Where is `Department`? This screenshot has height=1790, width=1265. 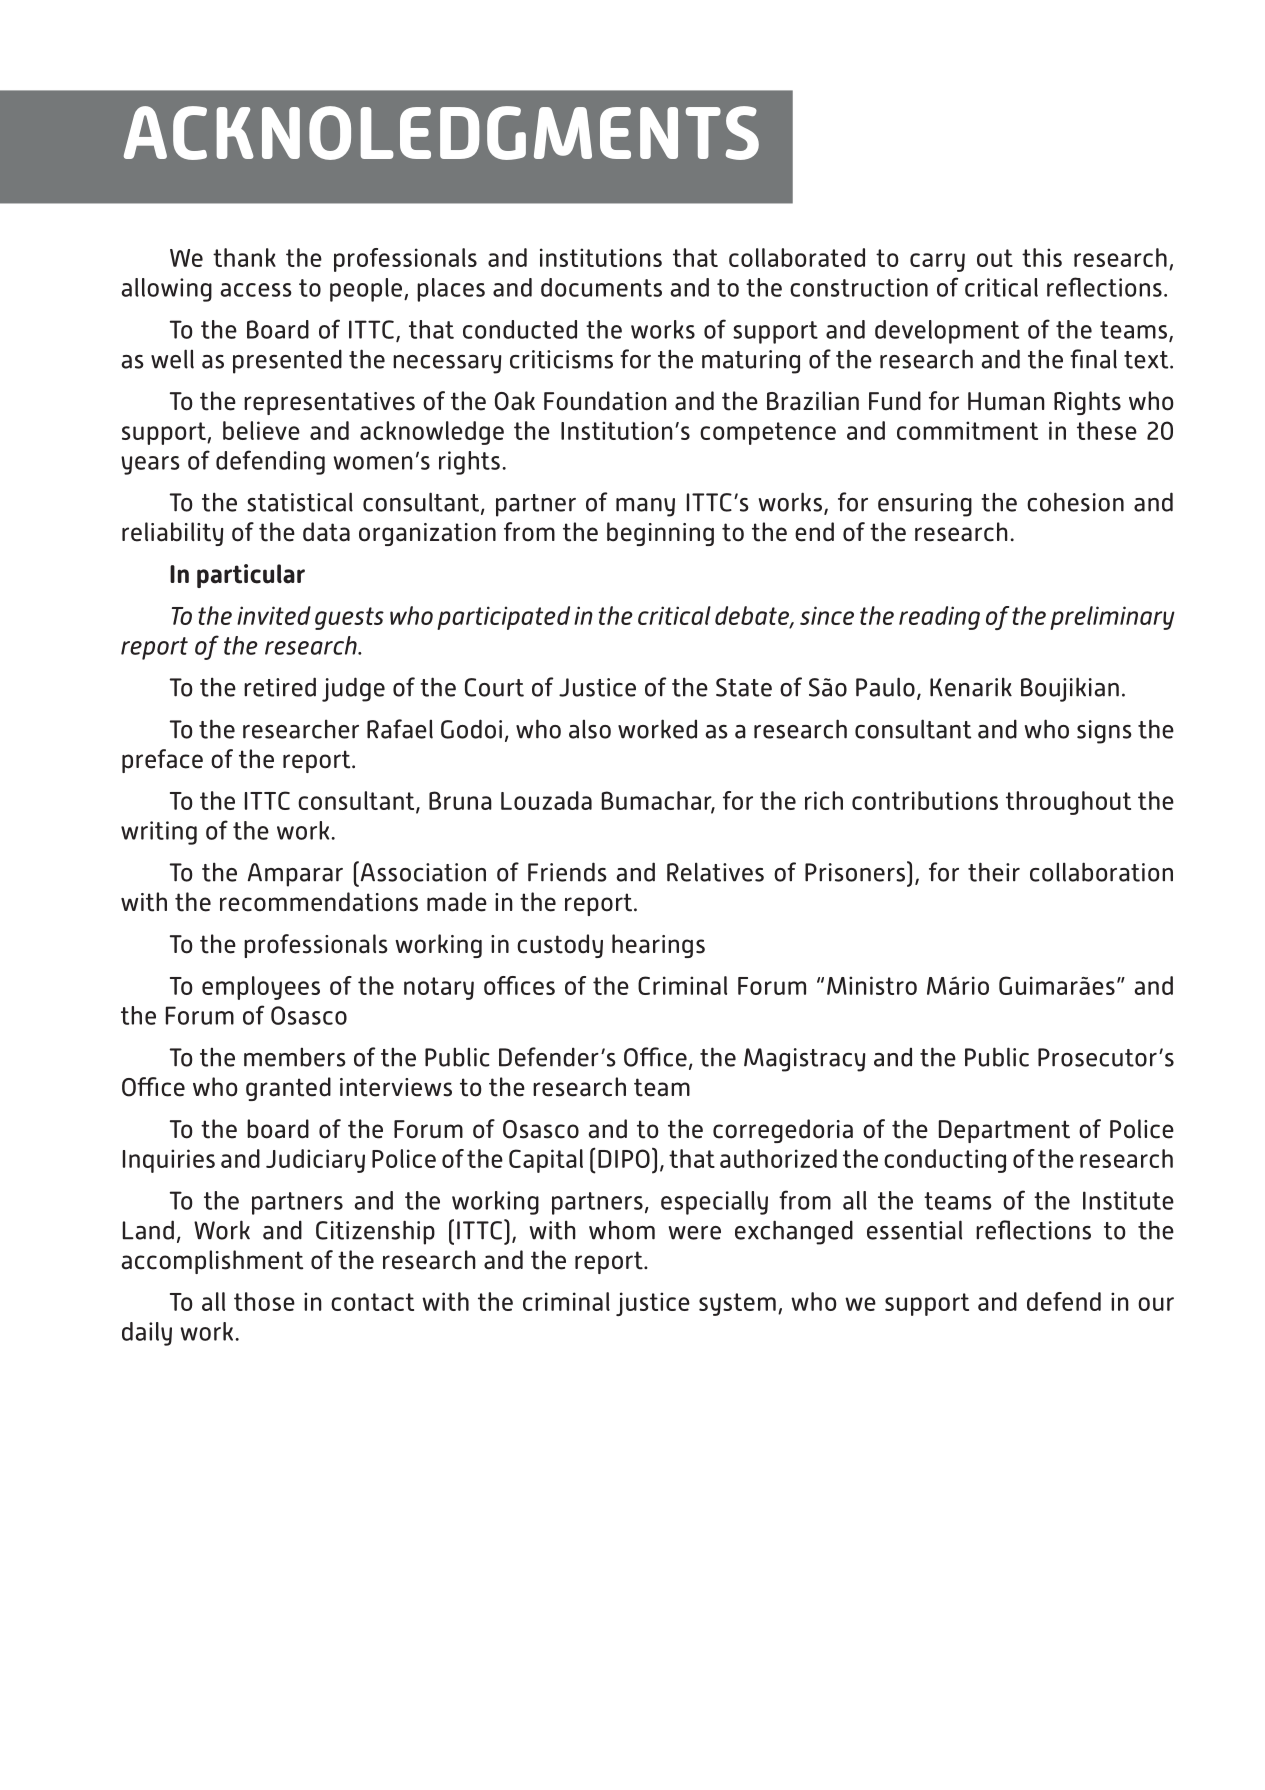 Department is located at coordinates (1004, 1131).
